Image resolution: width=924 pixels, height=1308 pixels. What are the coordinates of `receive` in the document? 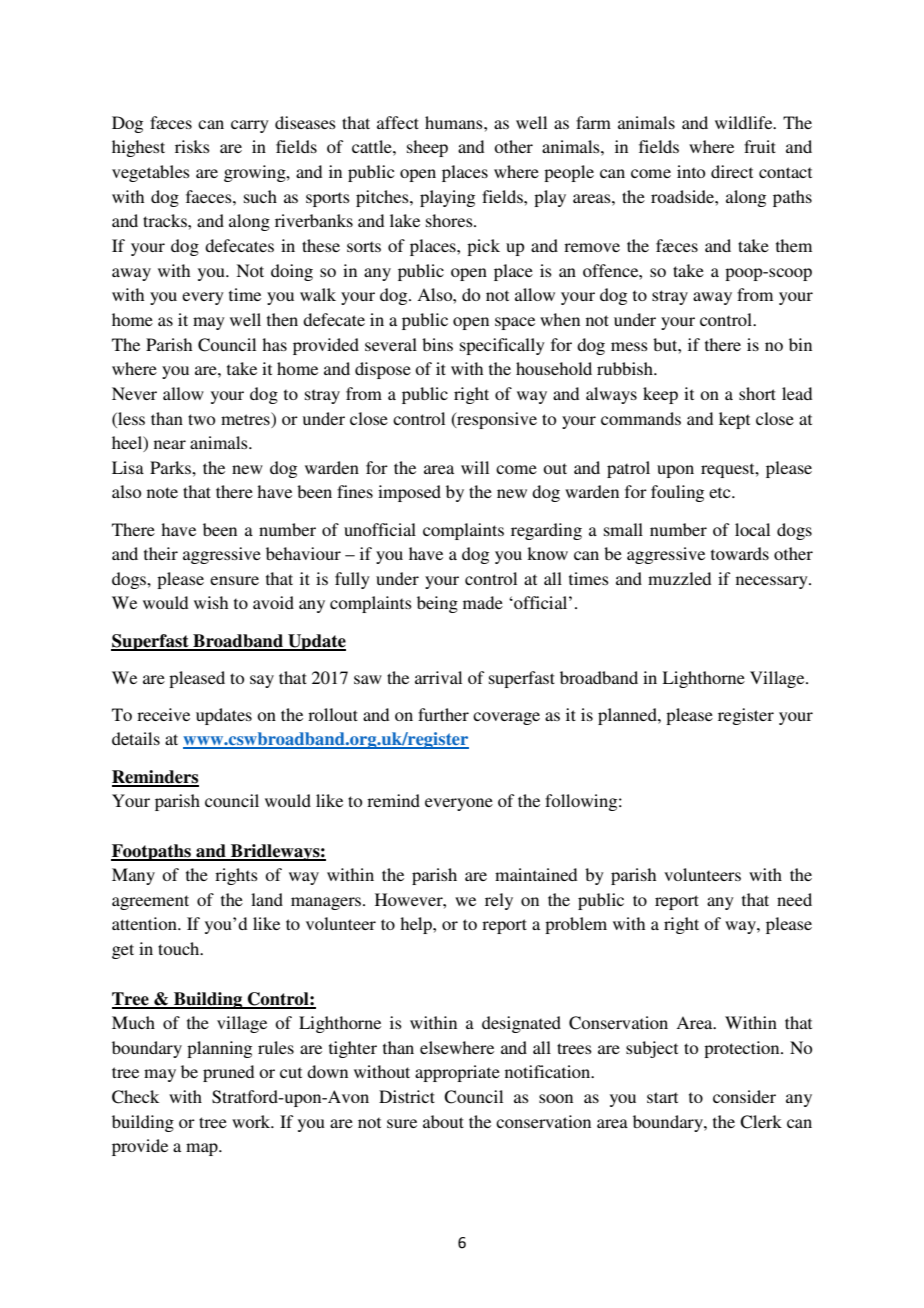 It's located at (163, 714).
